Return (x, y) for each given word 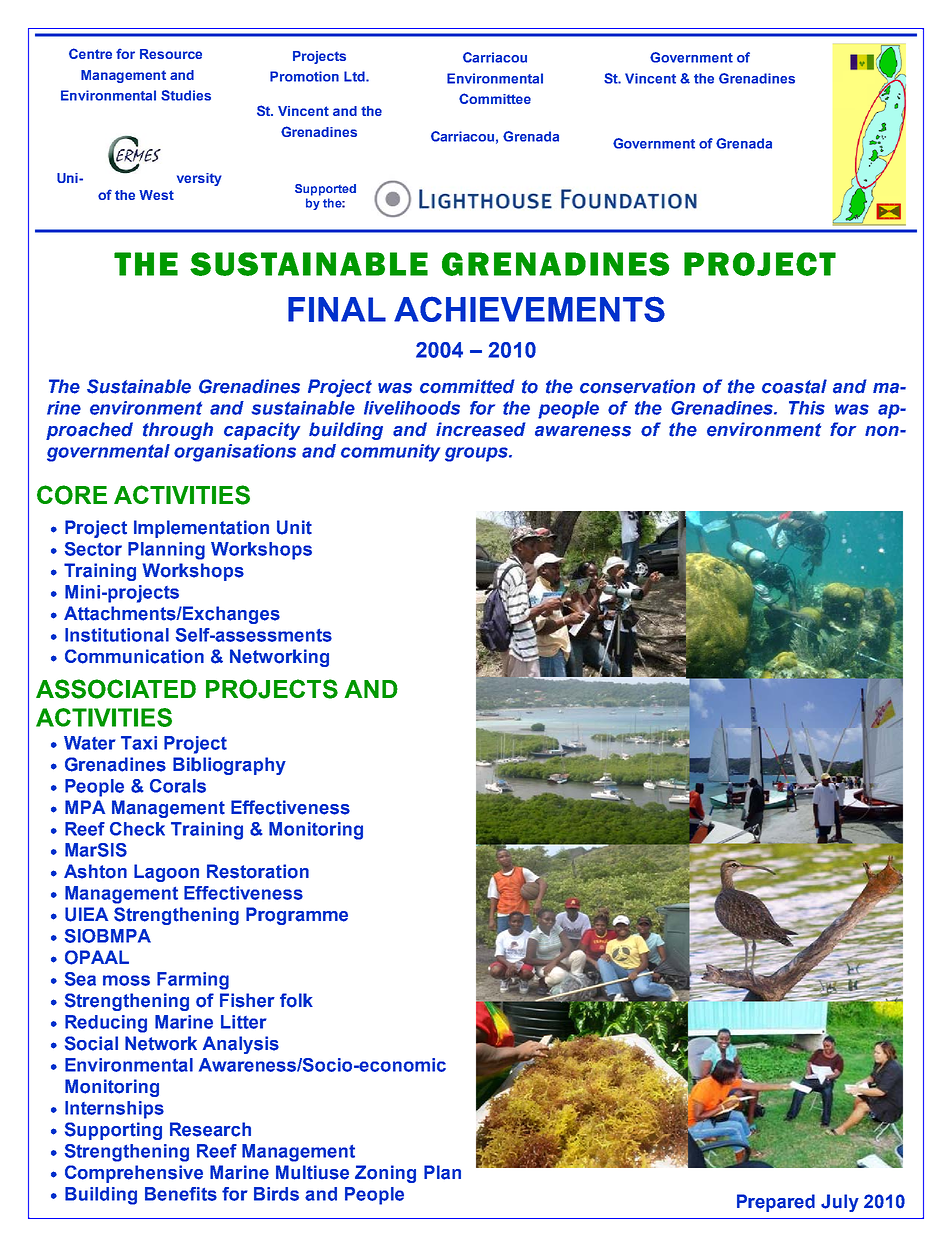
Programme (297, 916)
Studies (186, 95)
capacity (262, 431)
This (807, 408)
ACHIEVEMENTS (529, 309)
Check (137, 829)
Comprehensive (134, 1174)
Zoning (385, 1174)
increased (481, 429)
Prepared (776, 1203)
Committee (495, 98)
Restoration (258, 871)
